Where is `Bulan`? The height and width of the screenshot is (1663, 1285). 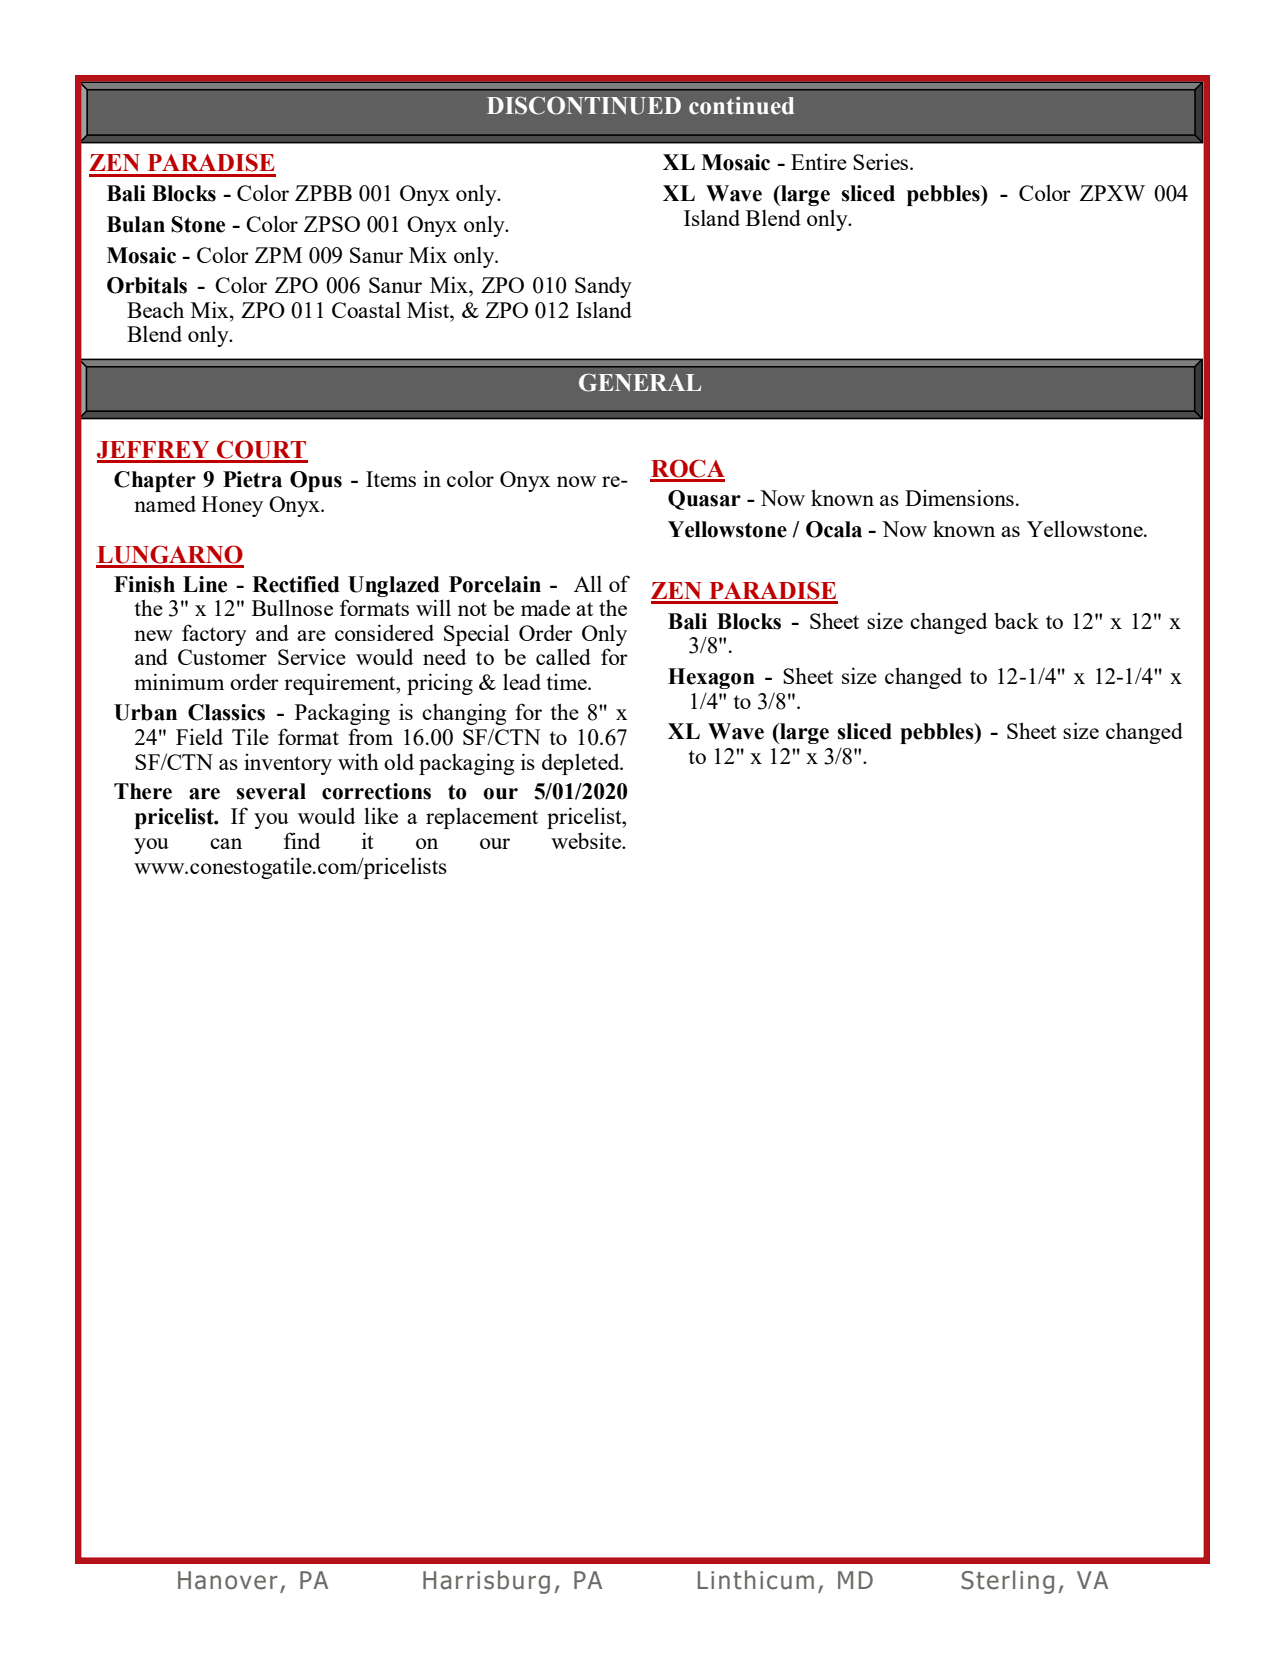 Bulan is located at coordinates (136, 224).
